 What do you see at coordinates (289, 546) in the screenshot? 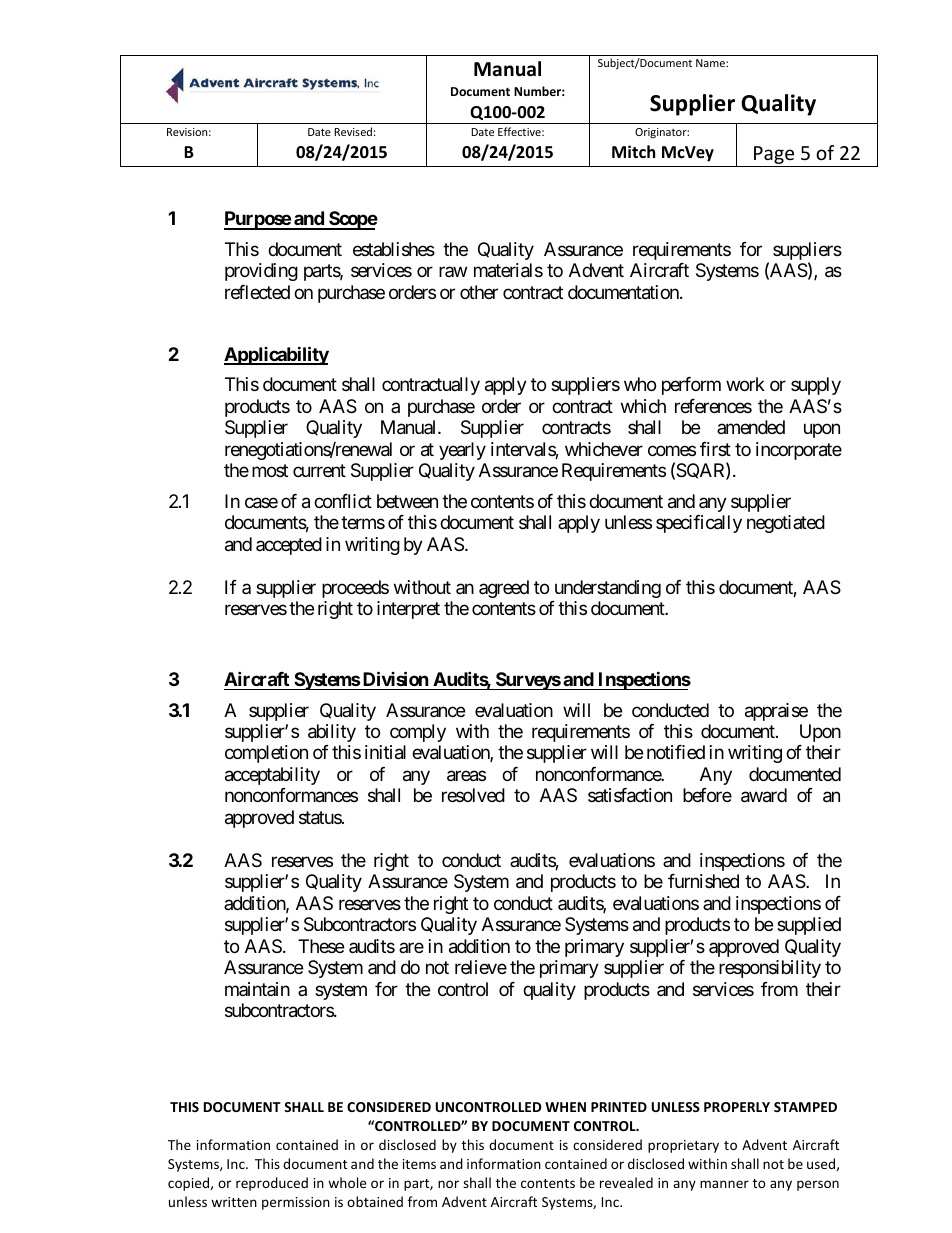
I see `accepted` at bounding box center [289, 546].
